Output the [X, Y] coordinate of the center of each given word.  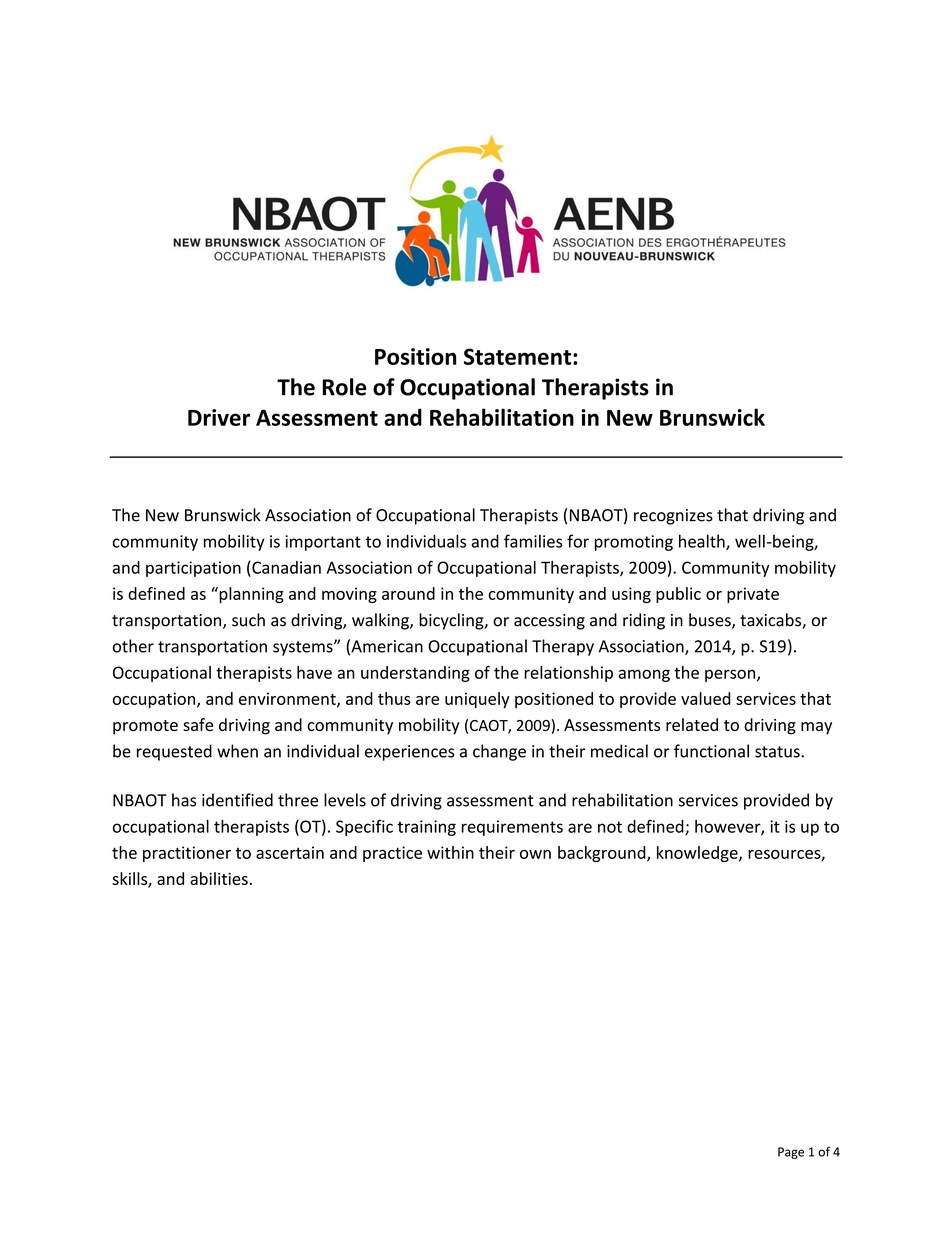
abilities [219, 878]
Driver [219, 417]
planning [250, 595]
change [499, 752]
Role [345, 387]
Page [791, 1153]
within [450, 852]
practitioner [187, 854]
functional [711, 751]
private [753, 595]
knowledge [698, 854]
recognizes [673, 517]
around [408, 593]
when [237, 751]
